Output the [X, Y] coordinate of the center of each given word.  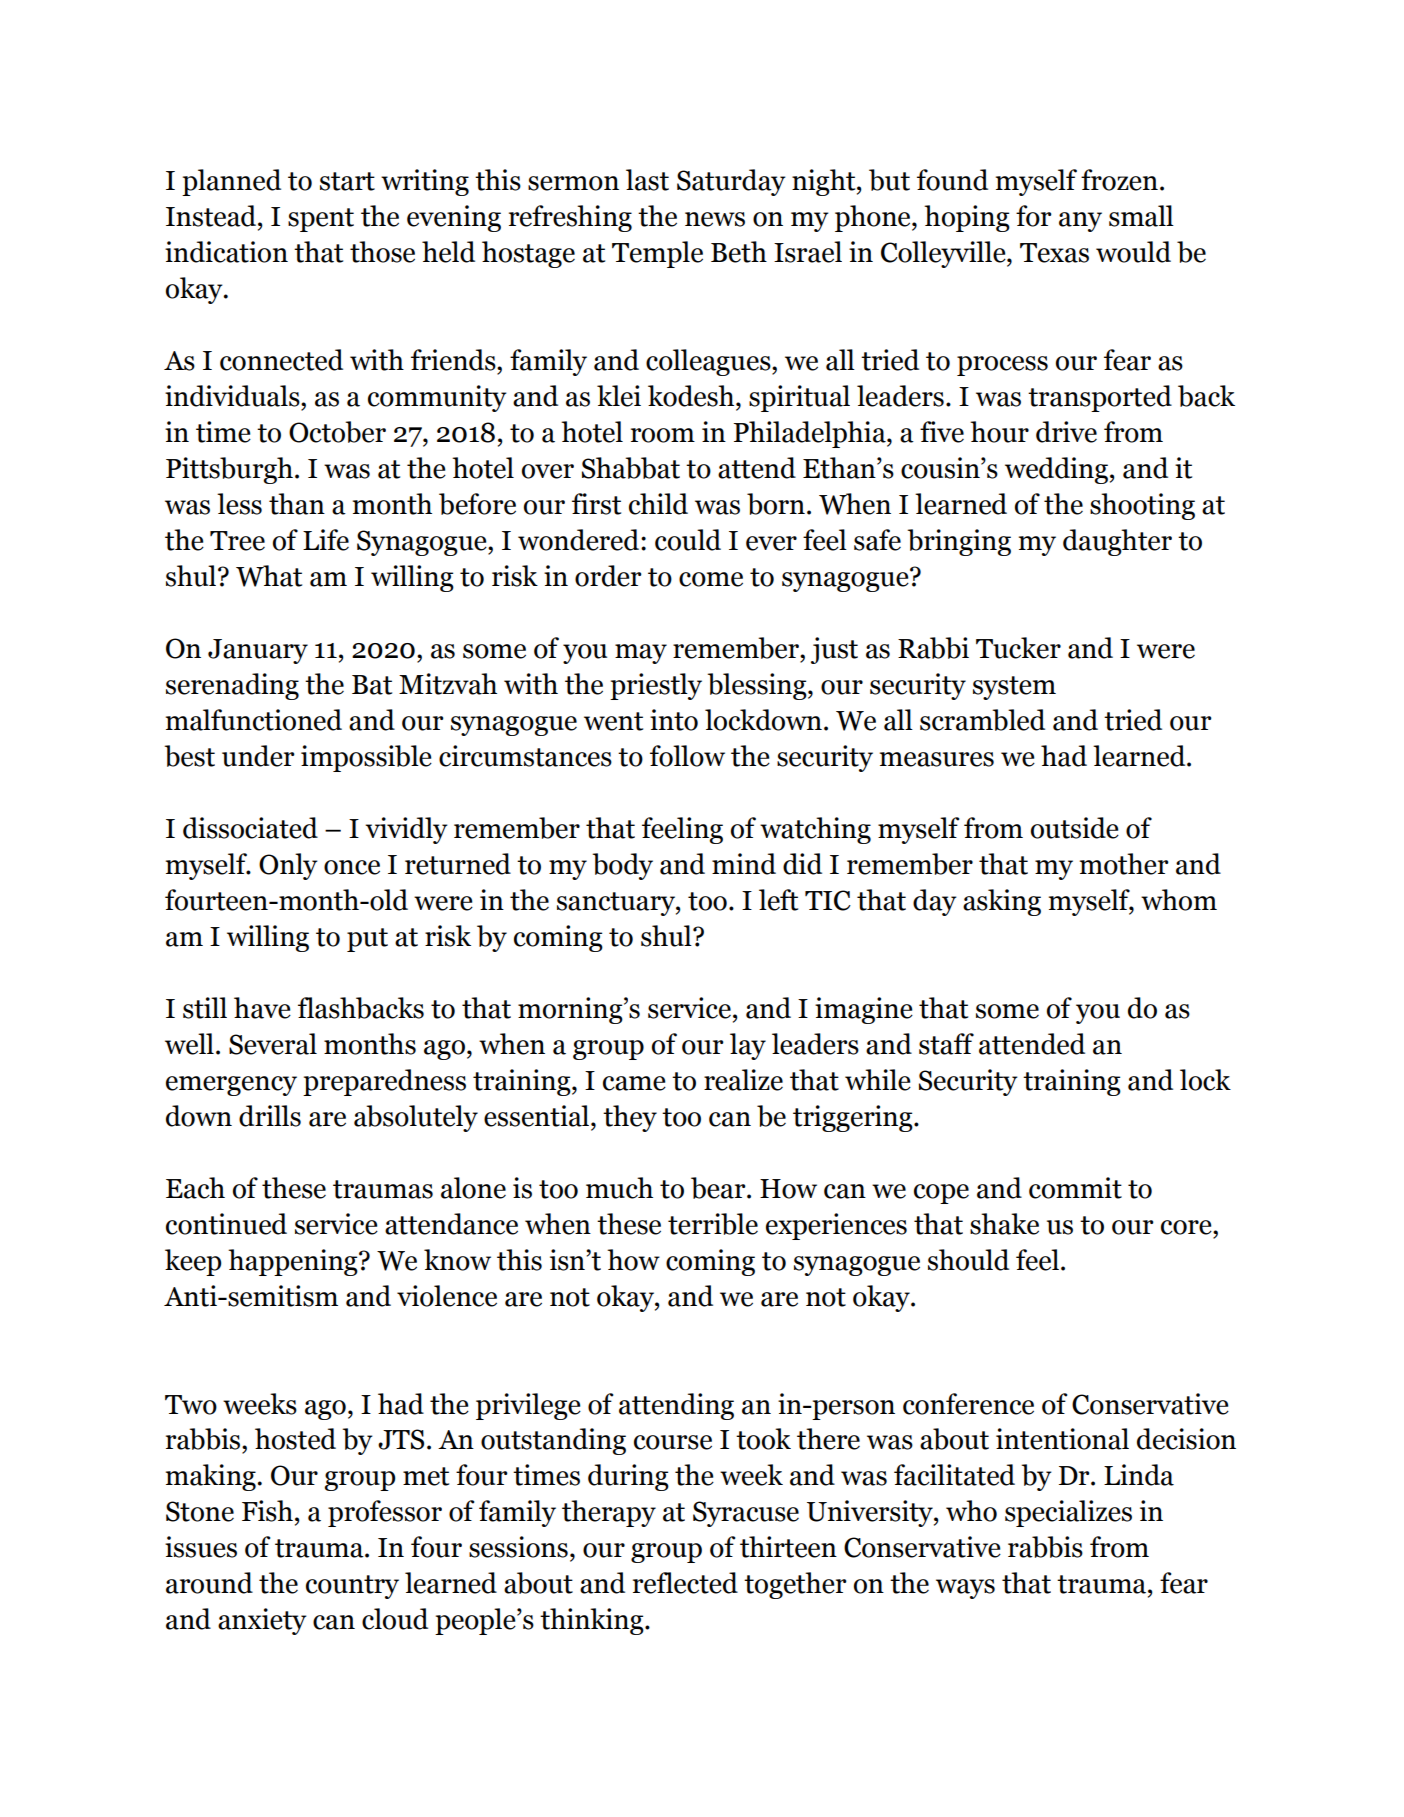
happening [294, 1262]
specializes [1068, 1513]
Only [288, 866]
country [352, 1587]
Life [326, 540]
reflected [685, 1583]
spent [321, 220]
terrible [713, 1224]
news [715, 219]
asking [1002, 902]
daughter [1117, 542]
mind [744, 864]
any [1080, 222]
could [688, 540]
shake [1004, 1224]
